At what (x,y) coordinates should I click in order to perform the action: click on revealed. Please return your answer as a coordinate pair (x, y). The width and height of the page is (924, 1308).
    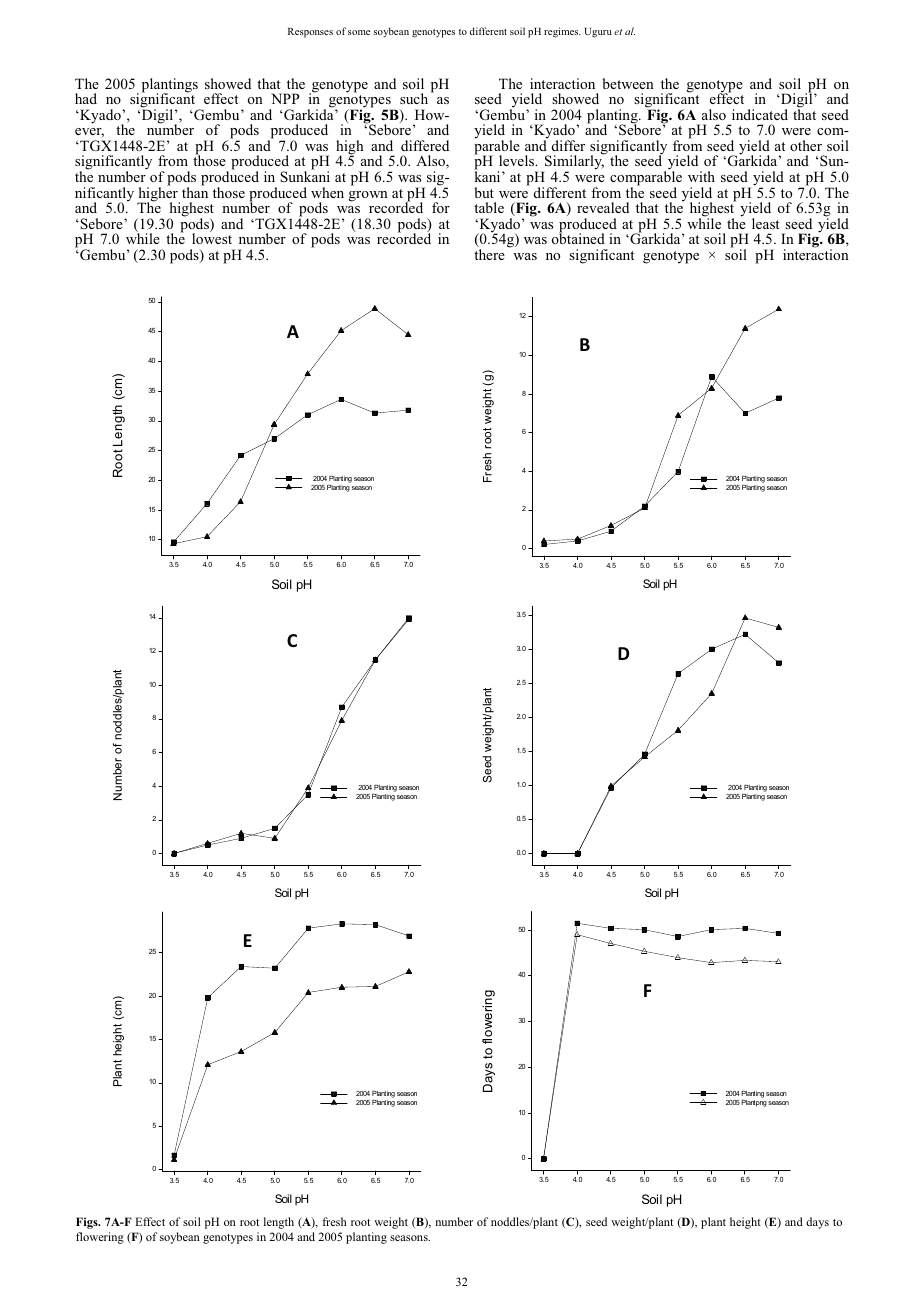
    Looking at the image, I should click on (603, 207).
